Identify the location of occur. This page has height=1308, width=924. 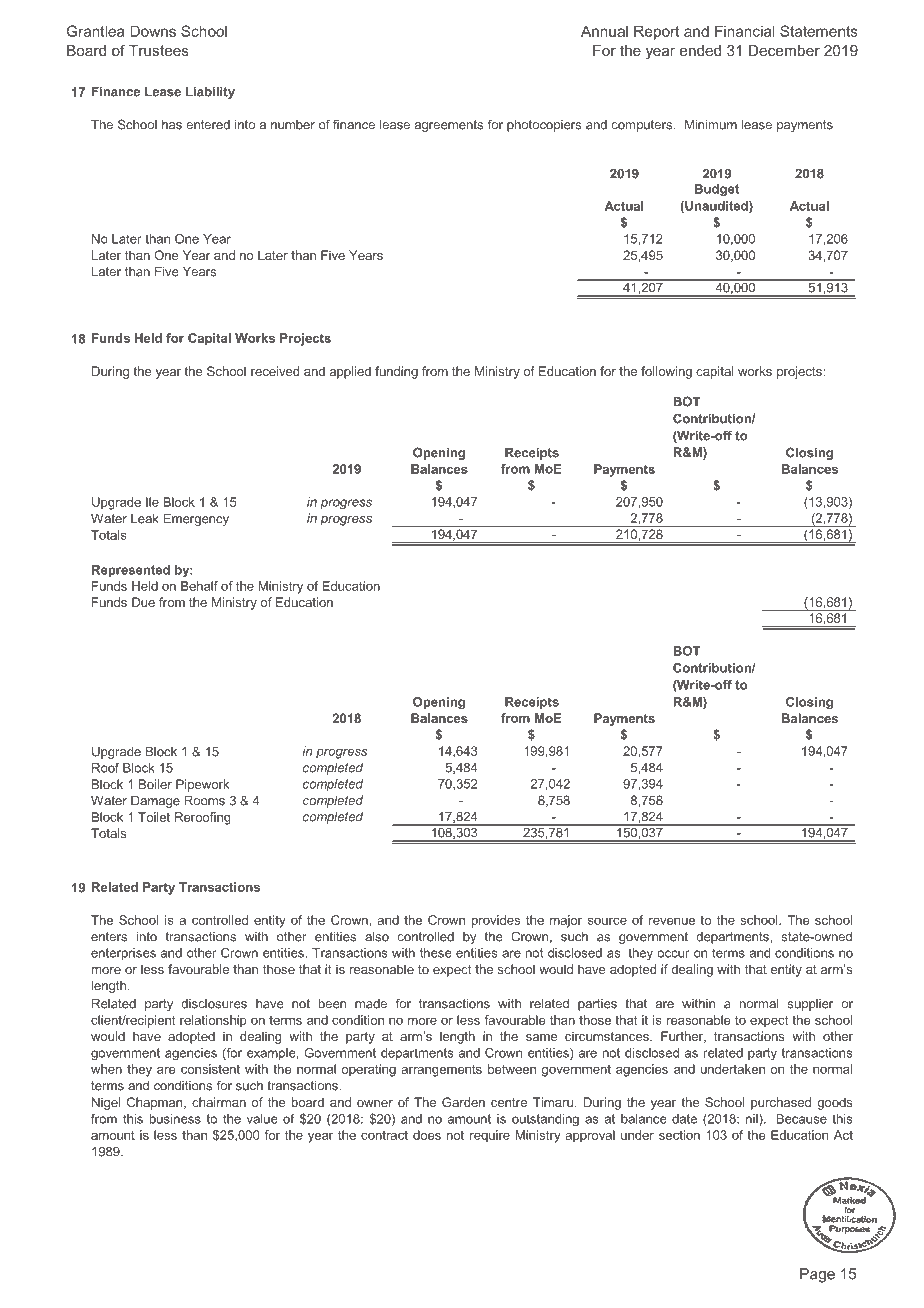
(673, 954).
